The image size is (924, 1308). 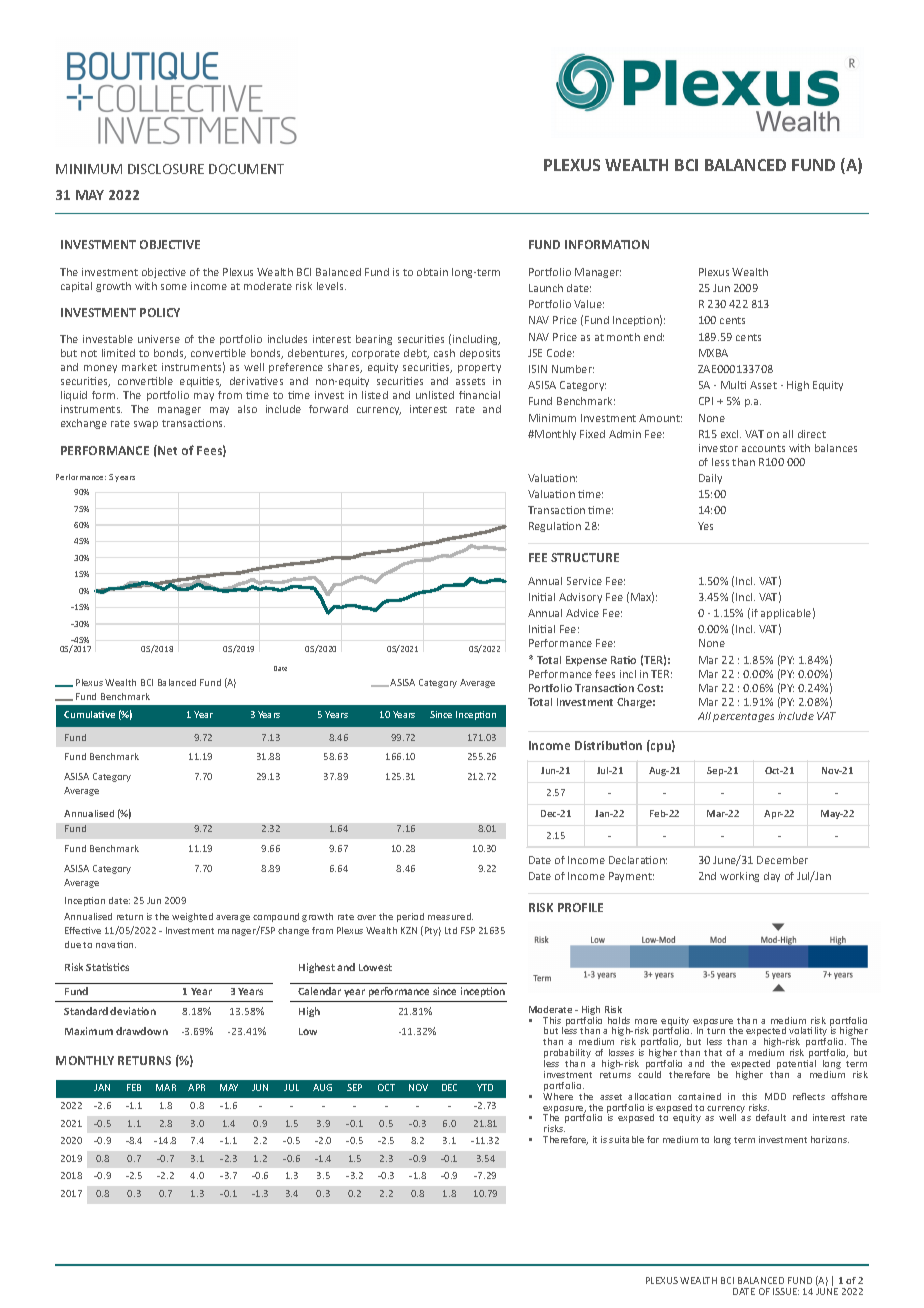 What do you see at coordinates (142, 1031) in the screenshot?
I see `drawdown` at bounding box center [142, 1031].
